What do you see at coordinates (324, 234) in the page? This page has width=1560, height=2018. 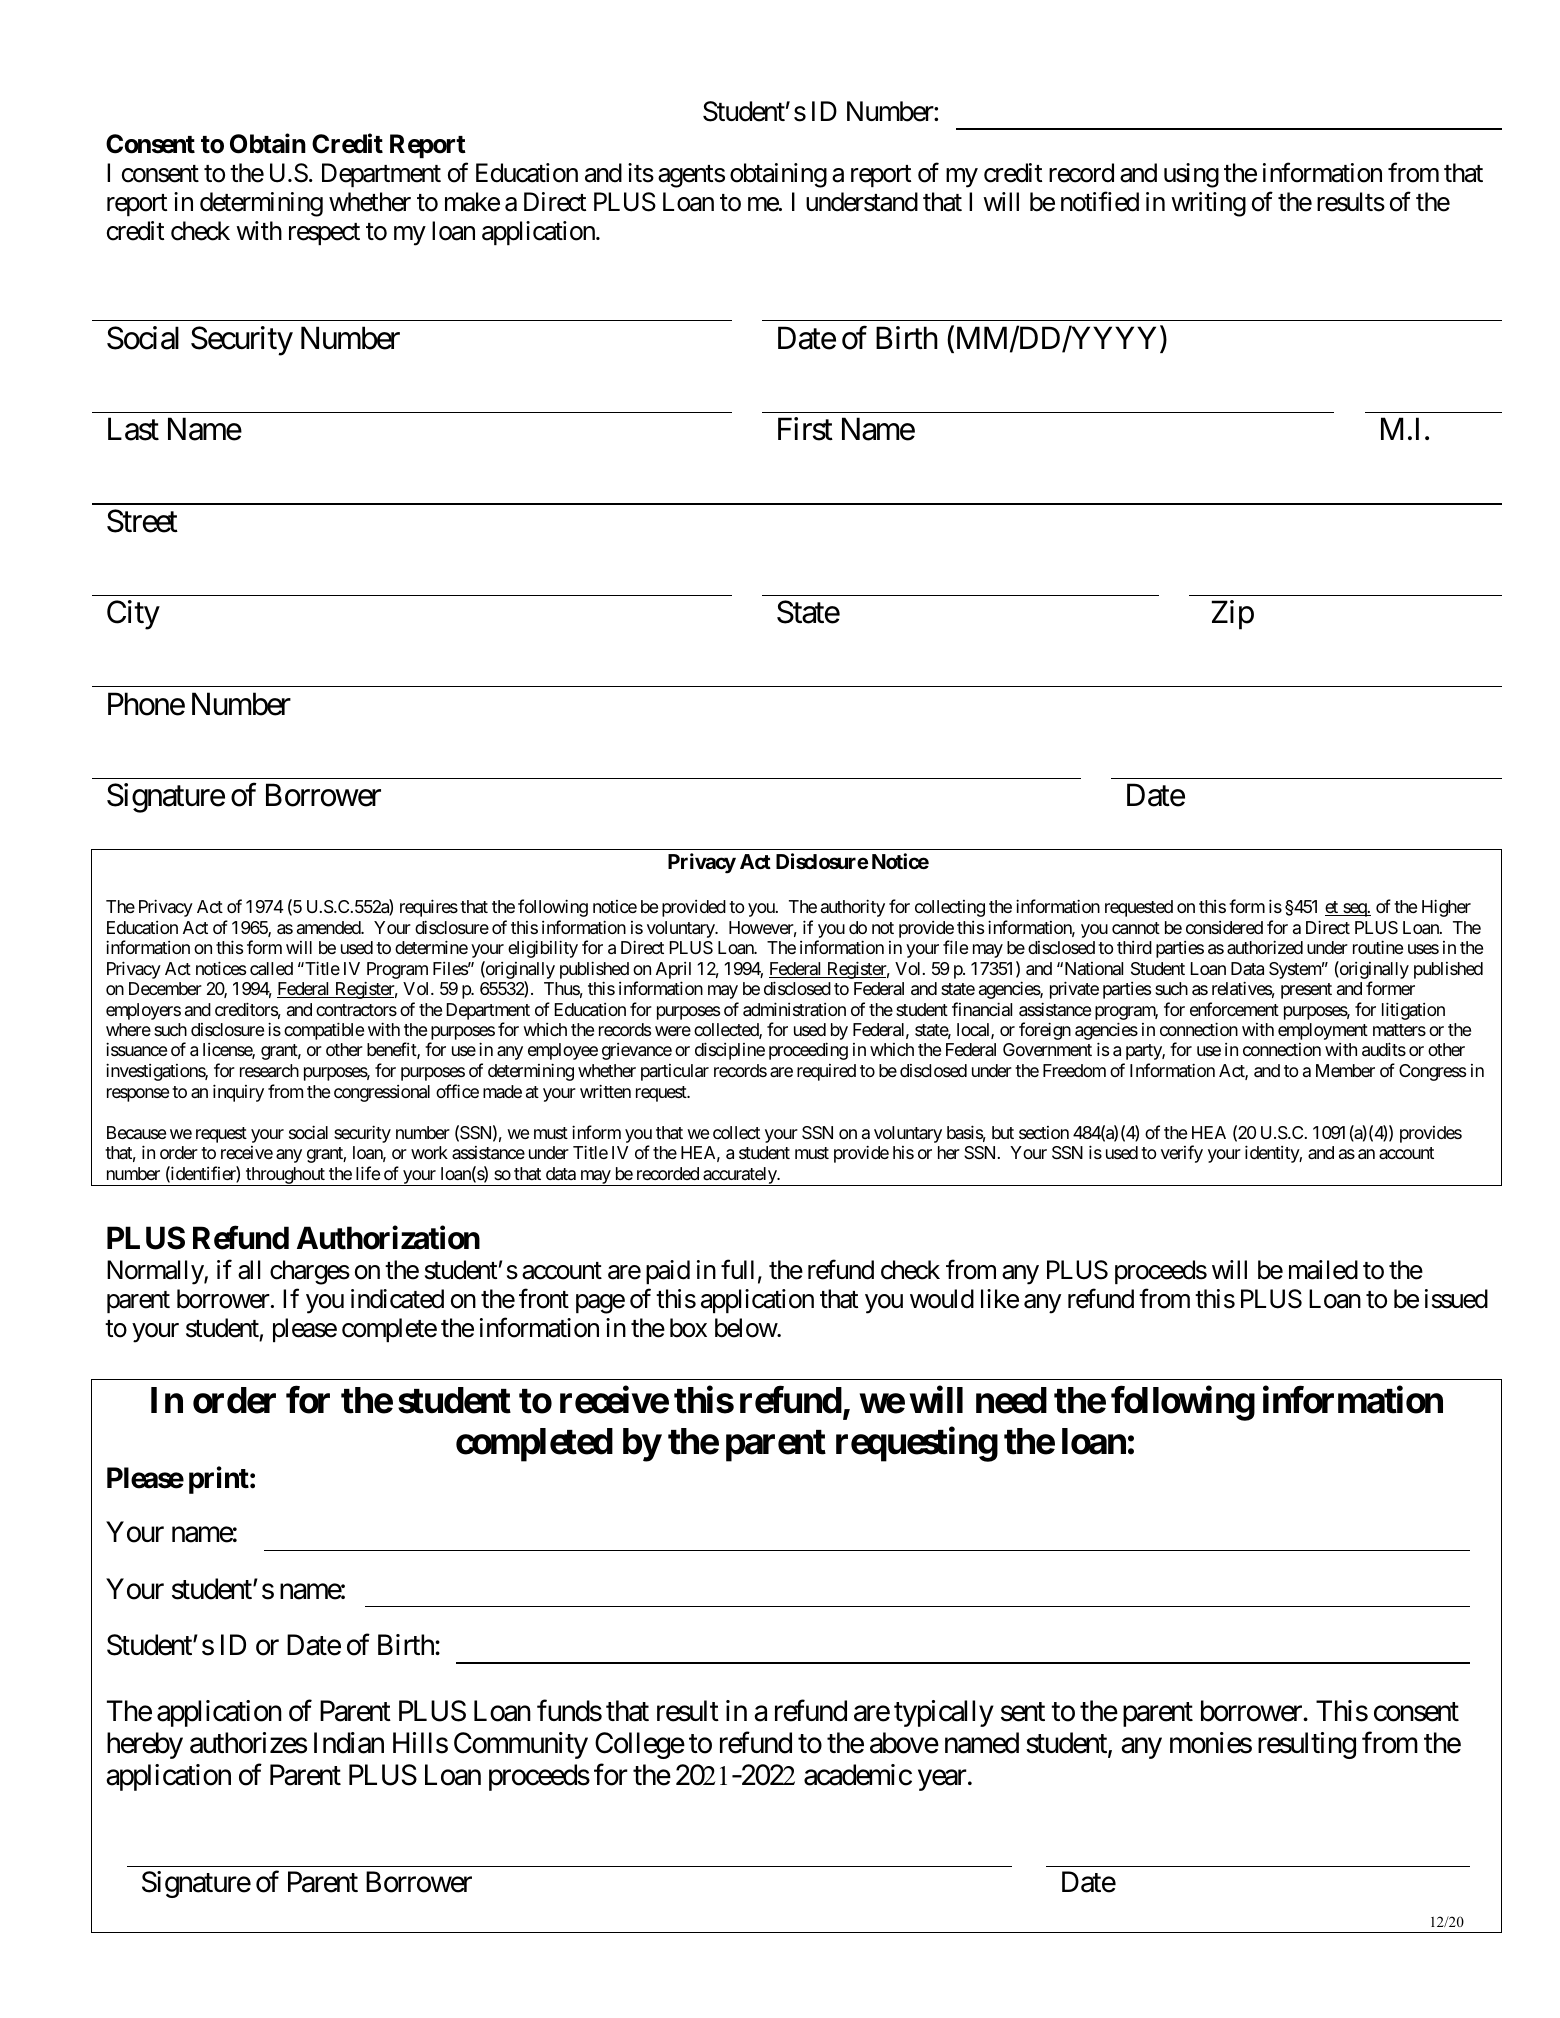 I see `respect` at bounding box center [324, 234].
